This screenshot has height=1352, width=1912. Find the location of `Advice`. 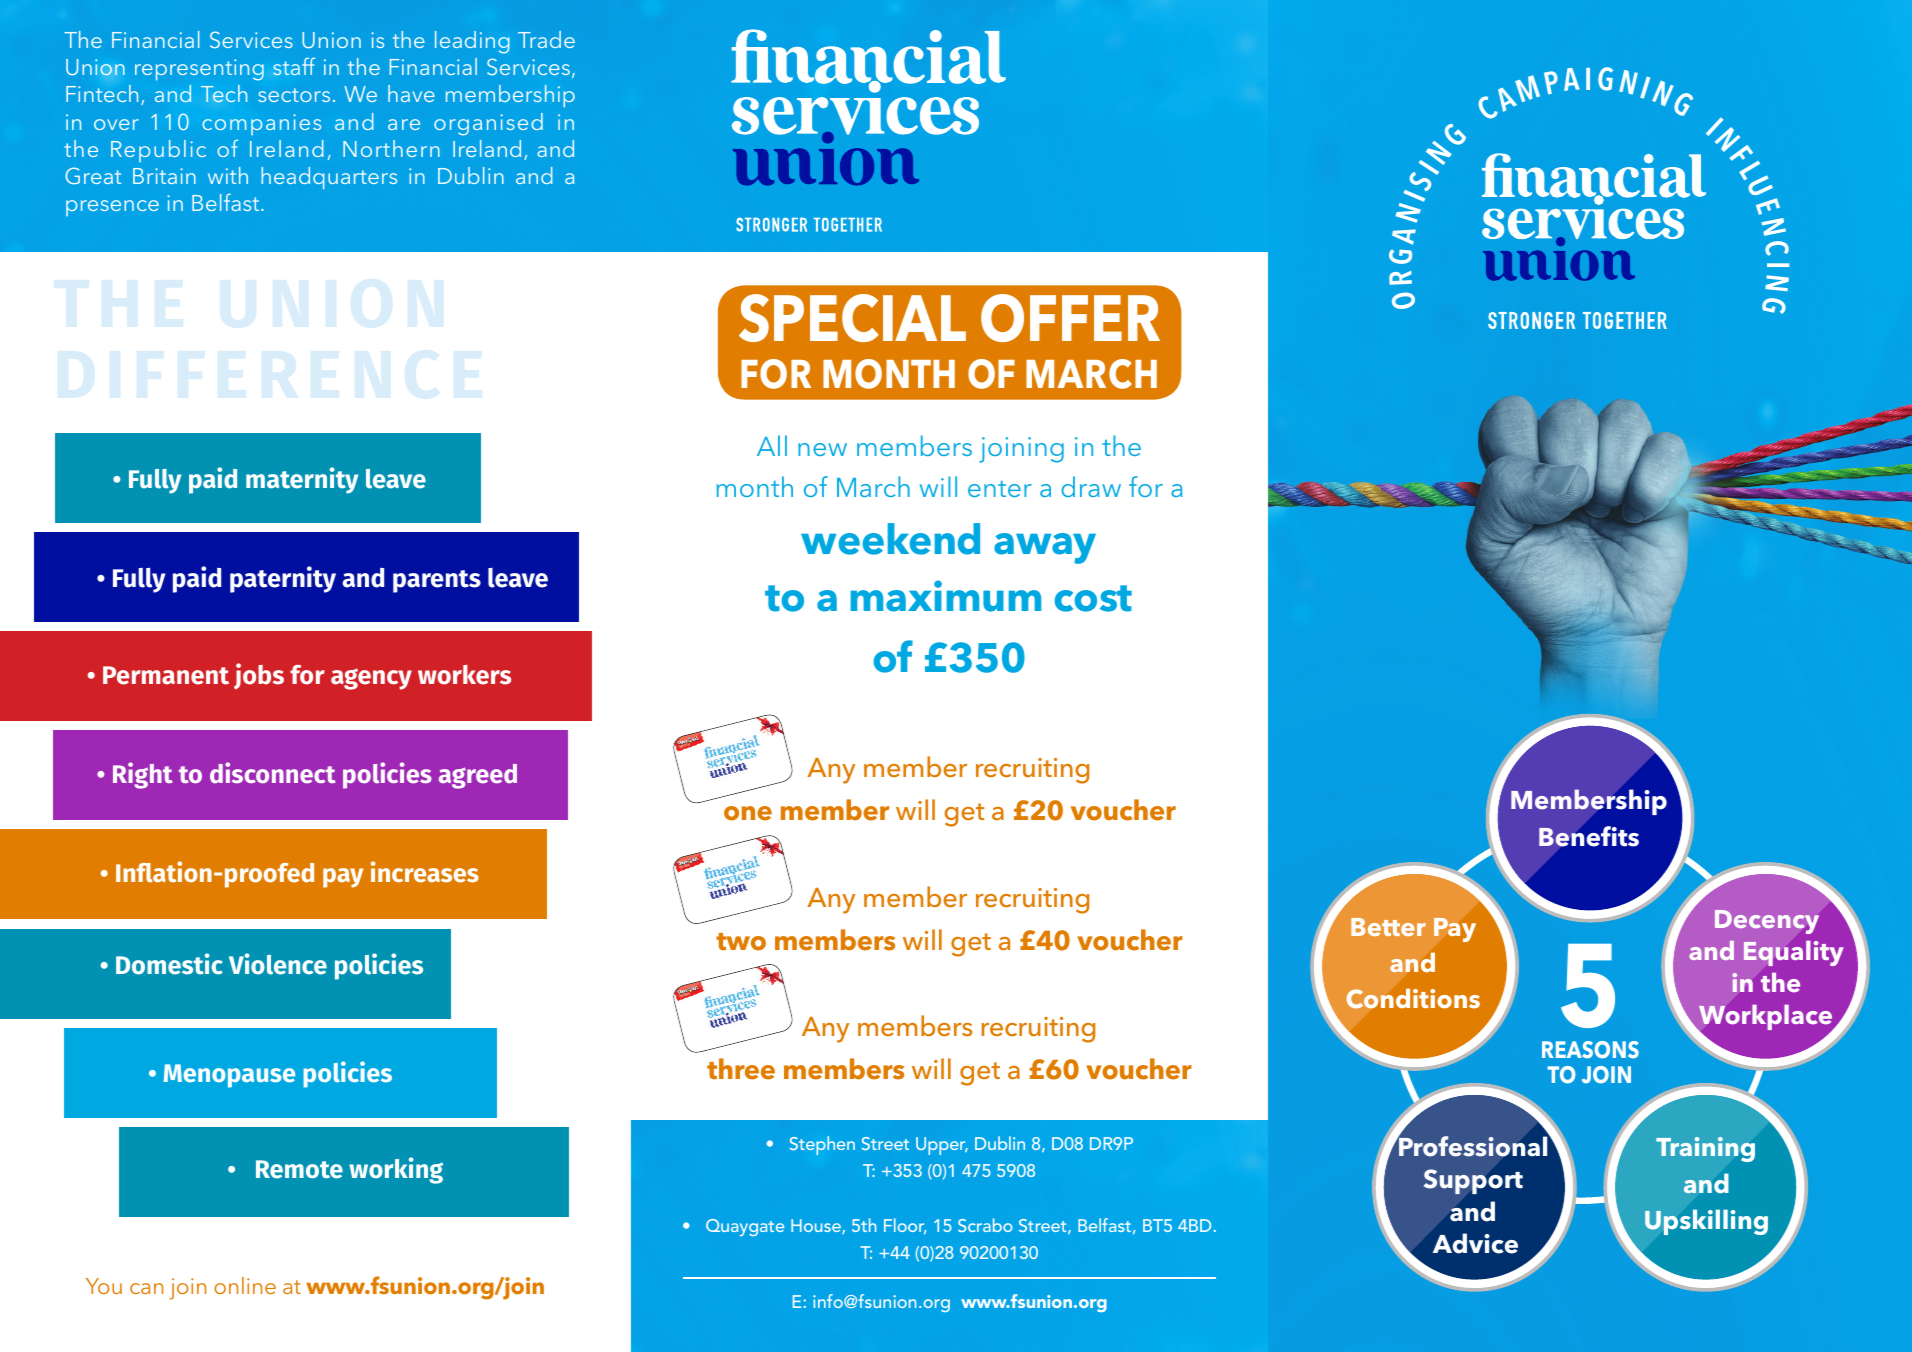

Advice is located at coordinates (1475, 1243).
